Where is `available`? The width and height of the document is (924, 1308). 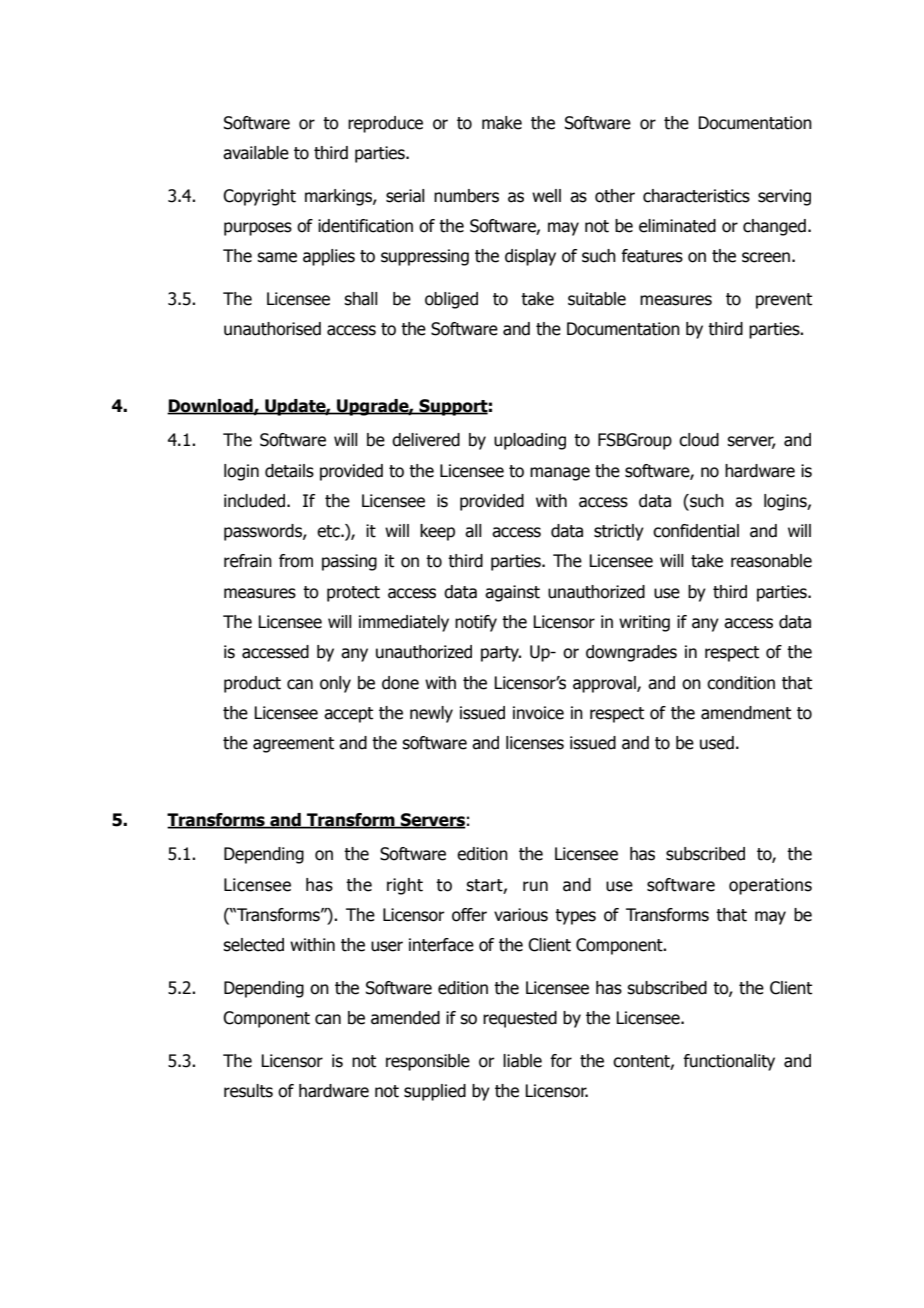 available is located at coordinates (256, 153).
